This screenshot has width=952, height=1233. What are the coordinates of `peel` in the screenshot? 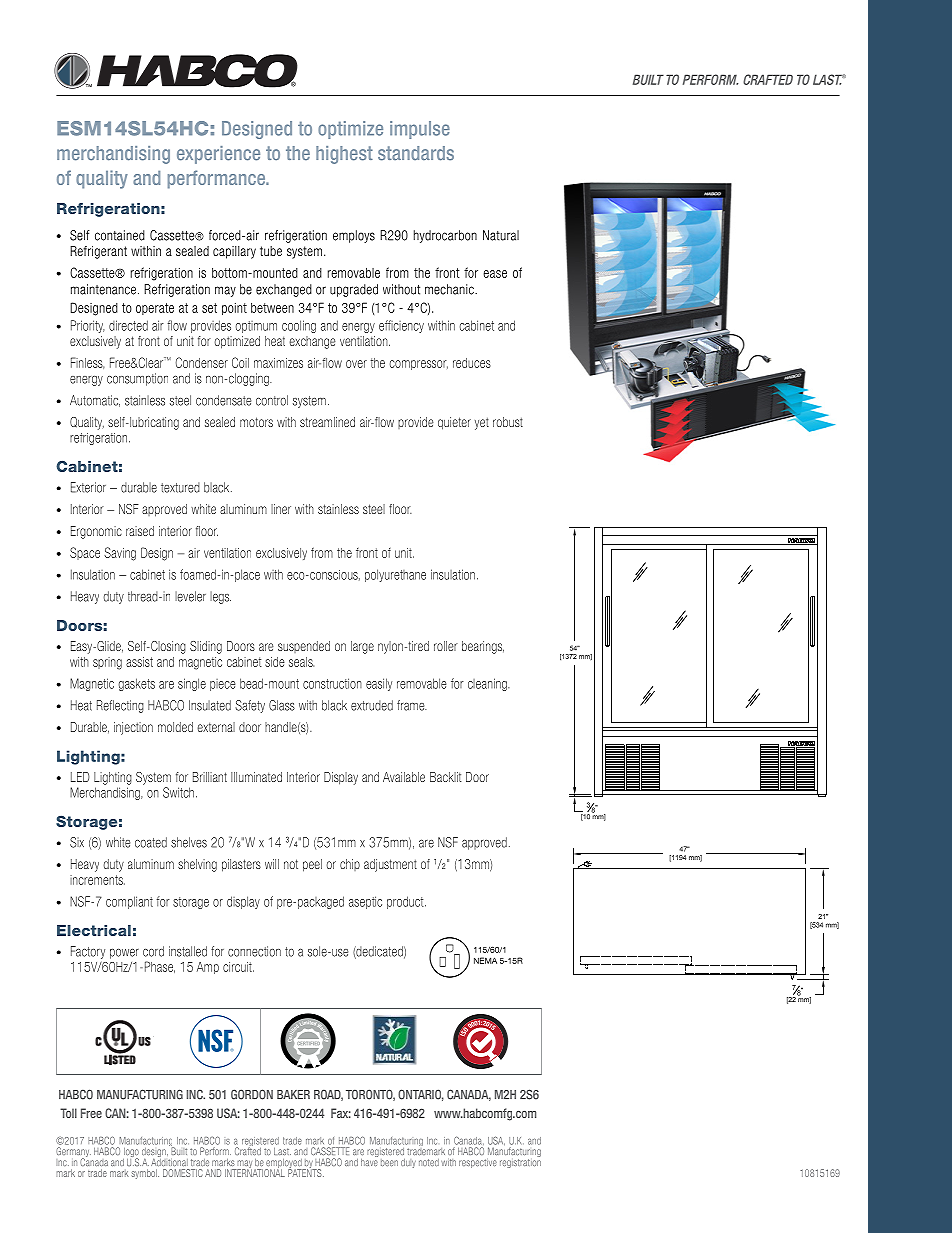 It's located at (312, 865).
